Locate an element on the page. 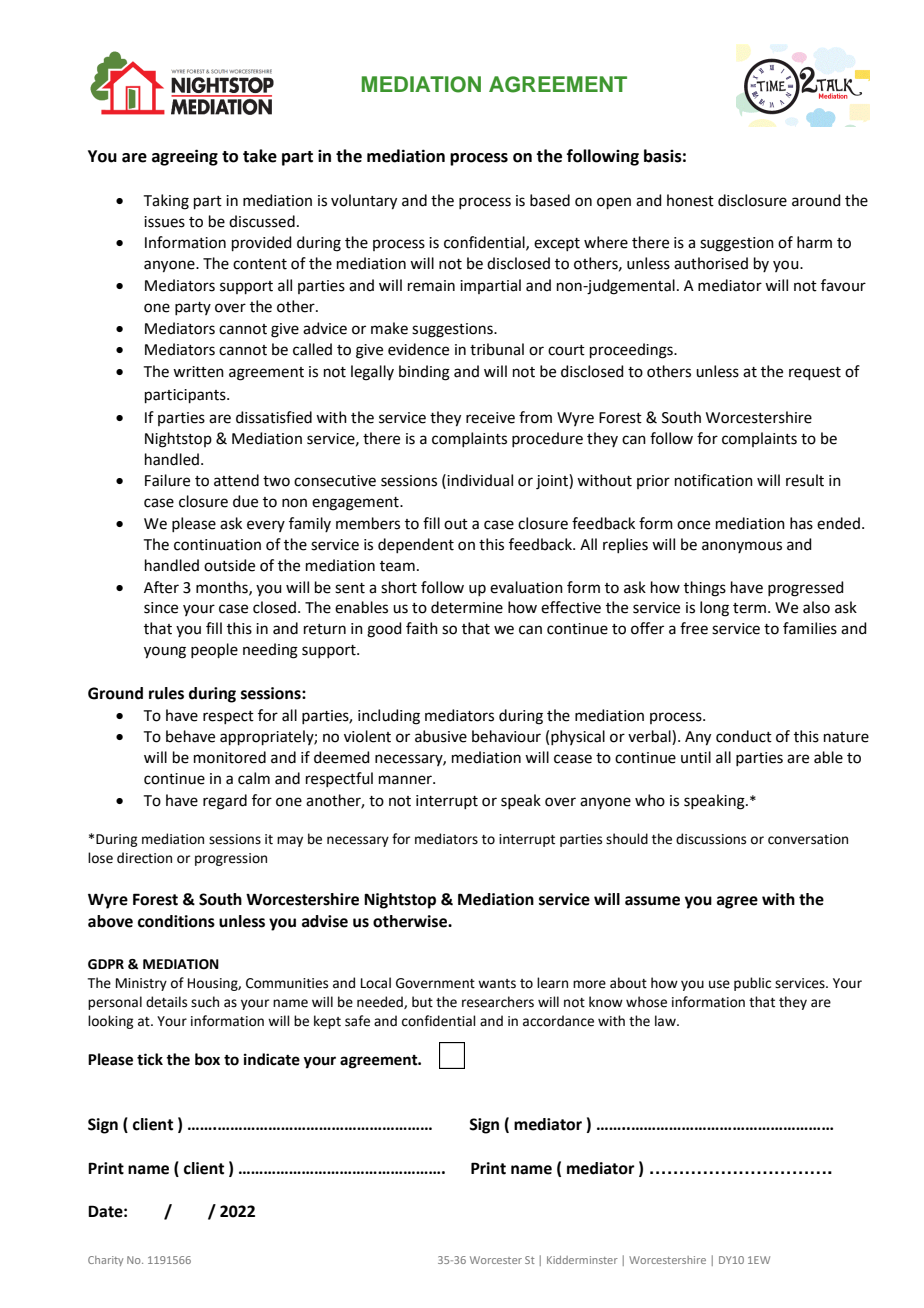  notification is located at coordinates (714, 480).
